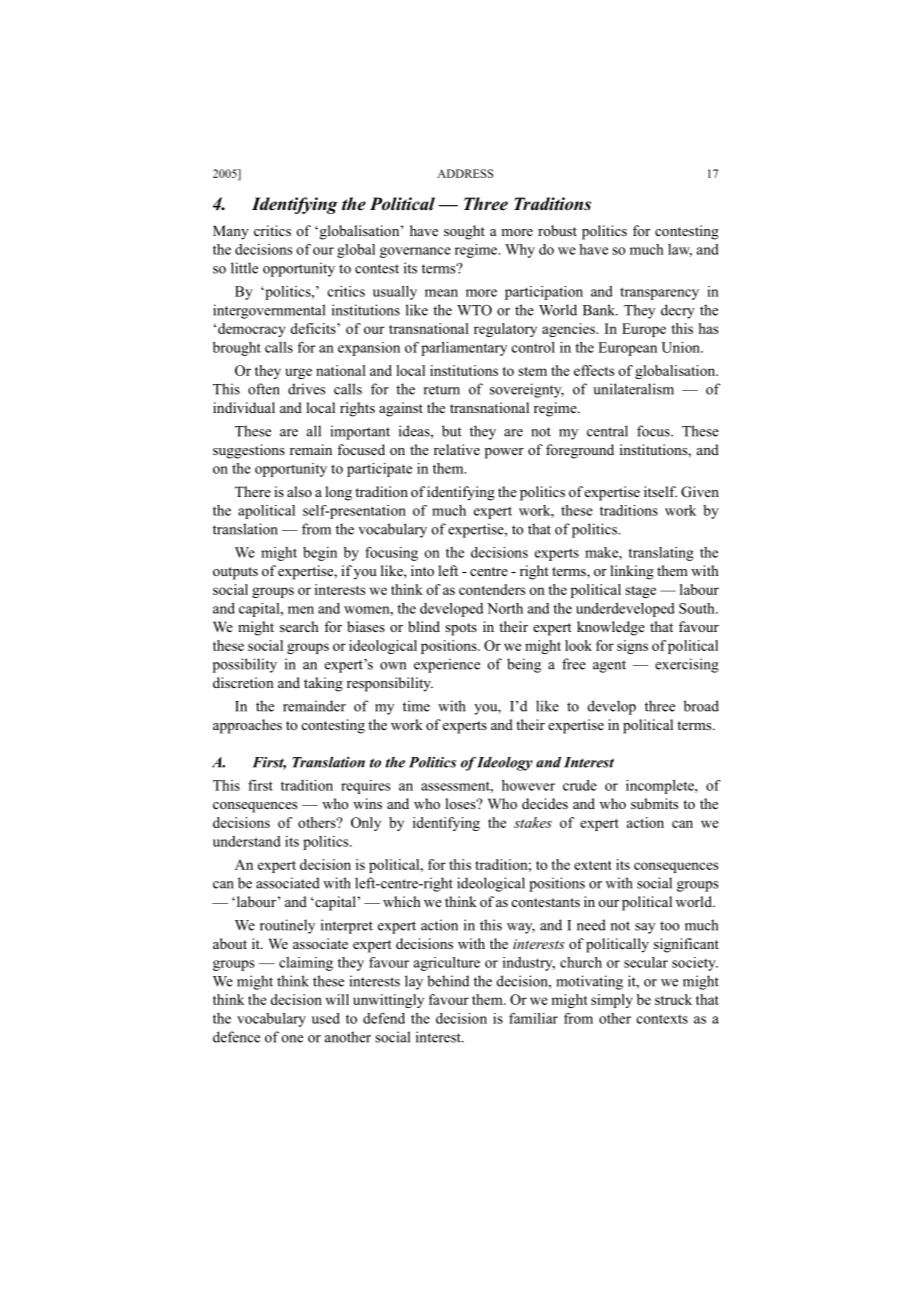  Describe the element at coordinates (231, 232) in the image. I see `Many` at that location.
